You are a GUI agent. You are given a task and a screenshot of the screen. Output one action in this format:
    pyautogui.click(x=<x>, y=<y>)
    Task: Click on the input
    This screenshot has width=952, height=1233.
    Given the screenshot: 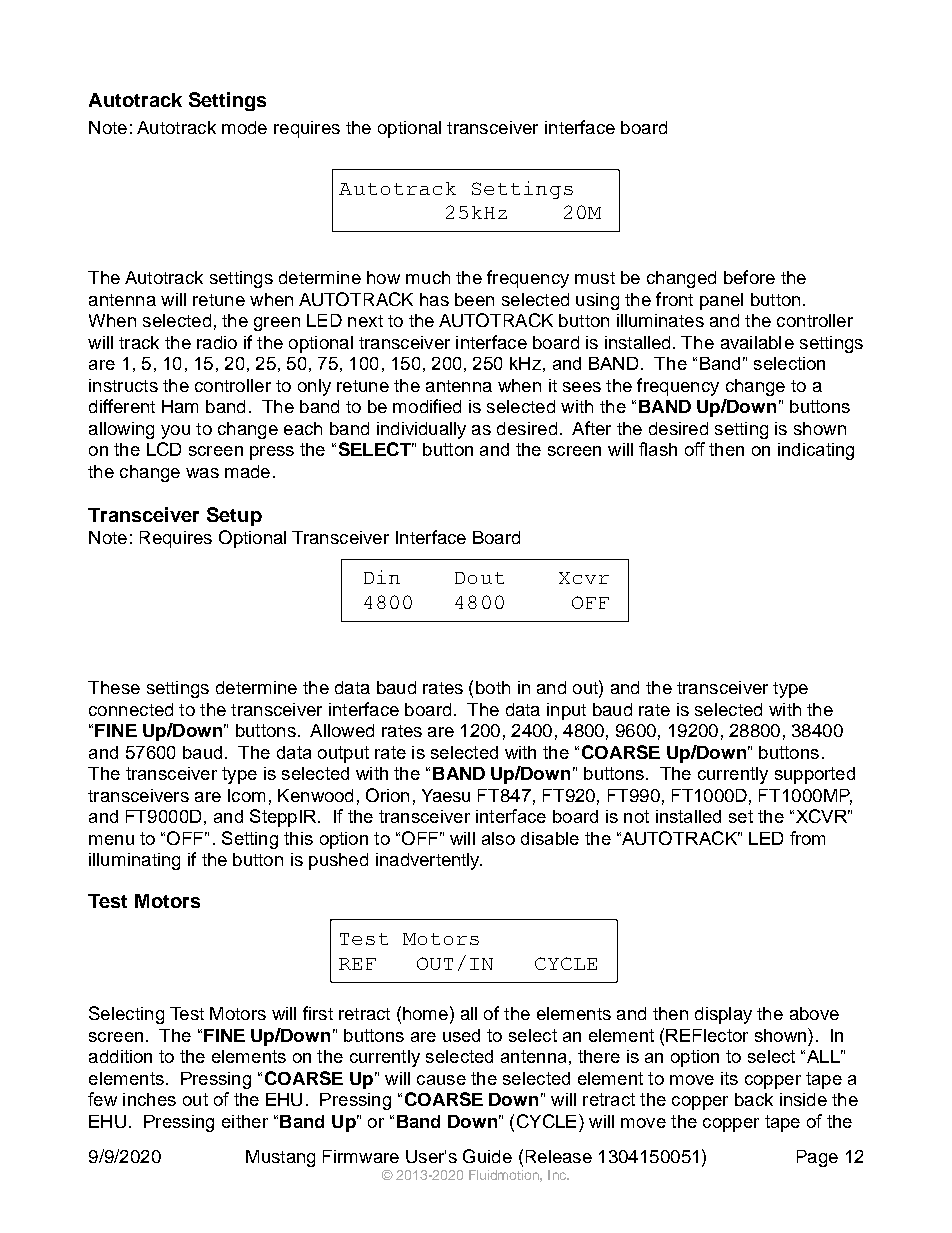 What is the action you would take?
    pyautogui.click(x=566, y=711)
